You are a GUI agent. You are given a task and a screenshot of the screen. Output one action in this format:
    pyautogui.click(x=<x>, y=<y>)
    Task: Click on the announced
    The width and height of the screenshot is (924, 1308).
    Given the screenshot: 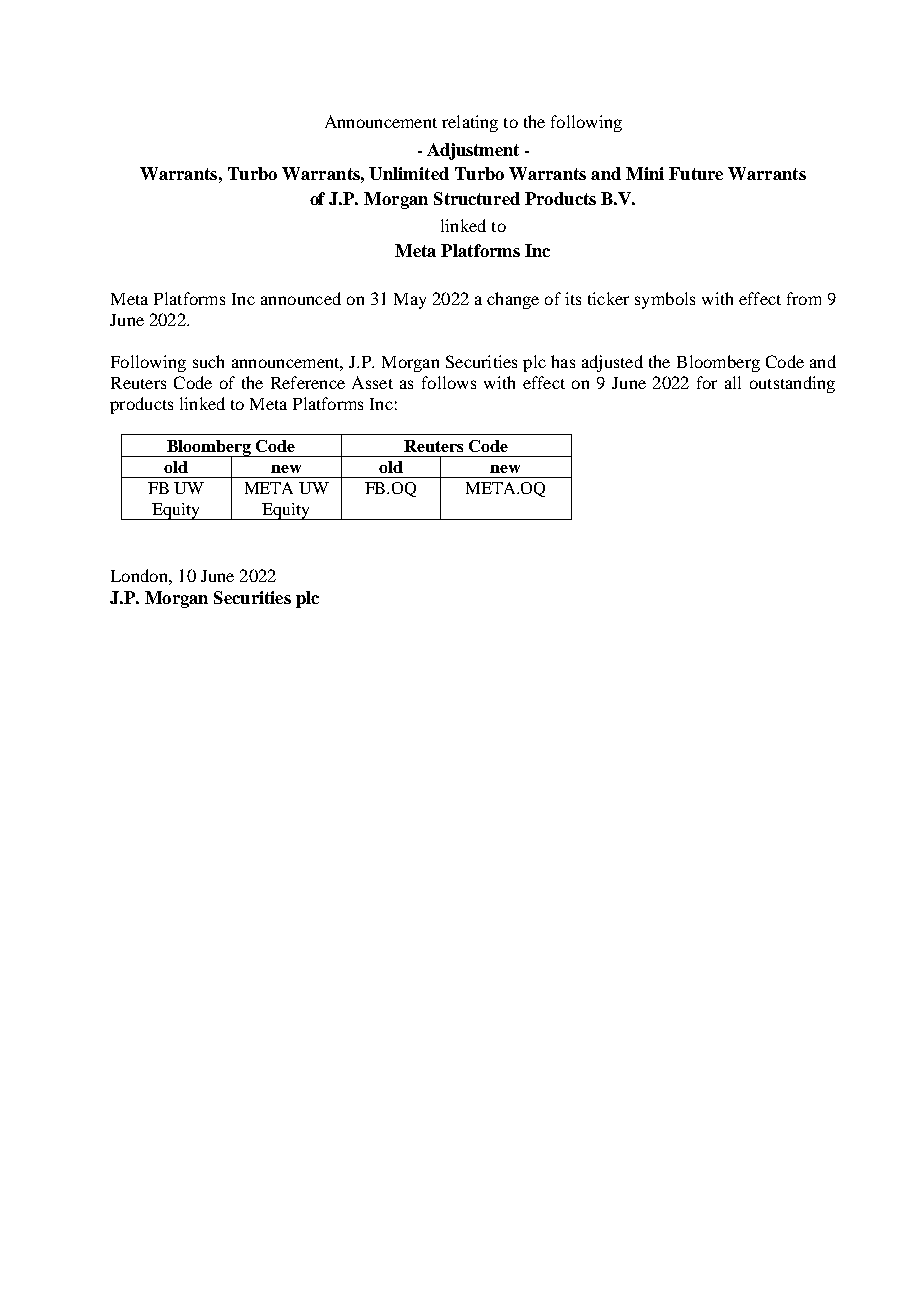 What is the action you would take?
    pyautogui.click(x=301, y=298)
